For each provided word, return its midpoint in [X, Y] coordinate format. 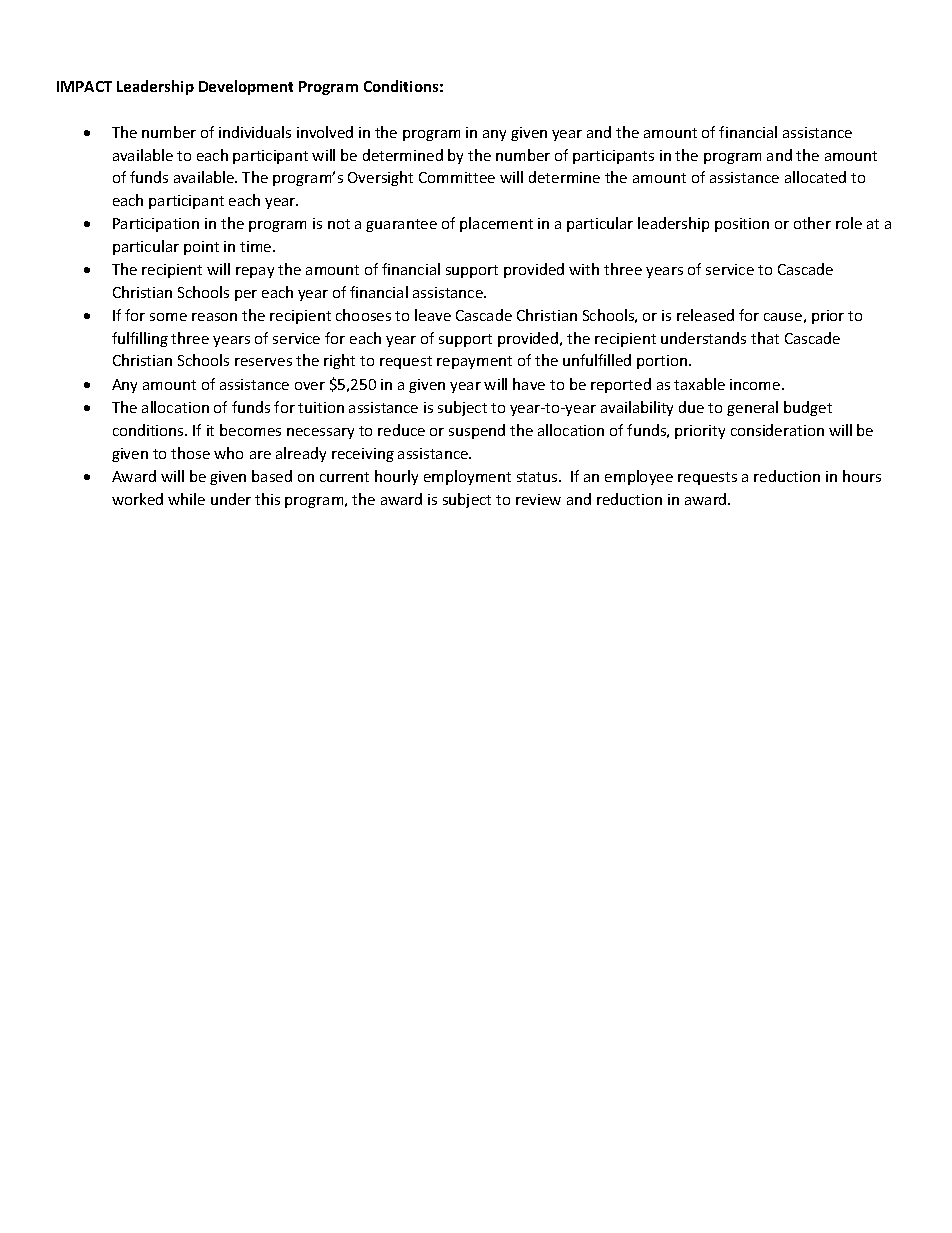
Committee [457, 177]
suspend [477, 431]
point [201, 248]
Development [246, 87]
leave [433, 315]
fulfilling [140, 339]
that [765, 338]
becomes [250, 430]
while [186, 499]
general [752, 408]
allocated [815, 177]
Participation [156, 225]
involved [325, 132]
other [812, 223]
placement [496, 224]
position [742, 225]
